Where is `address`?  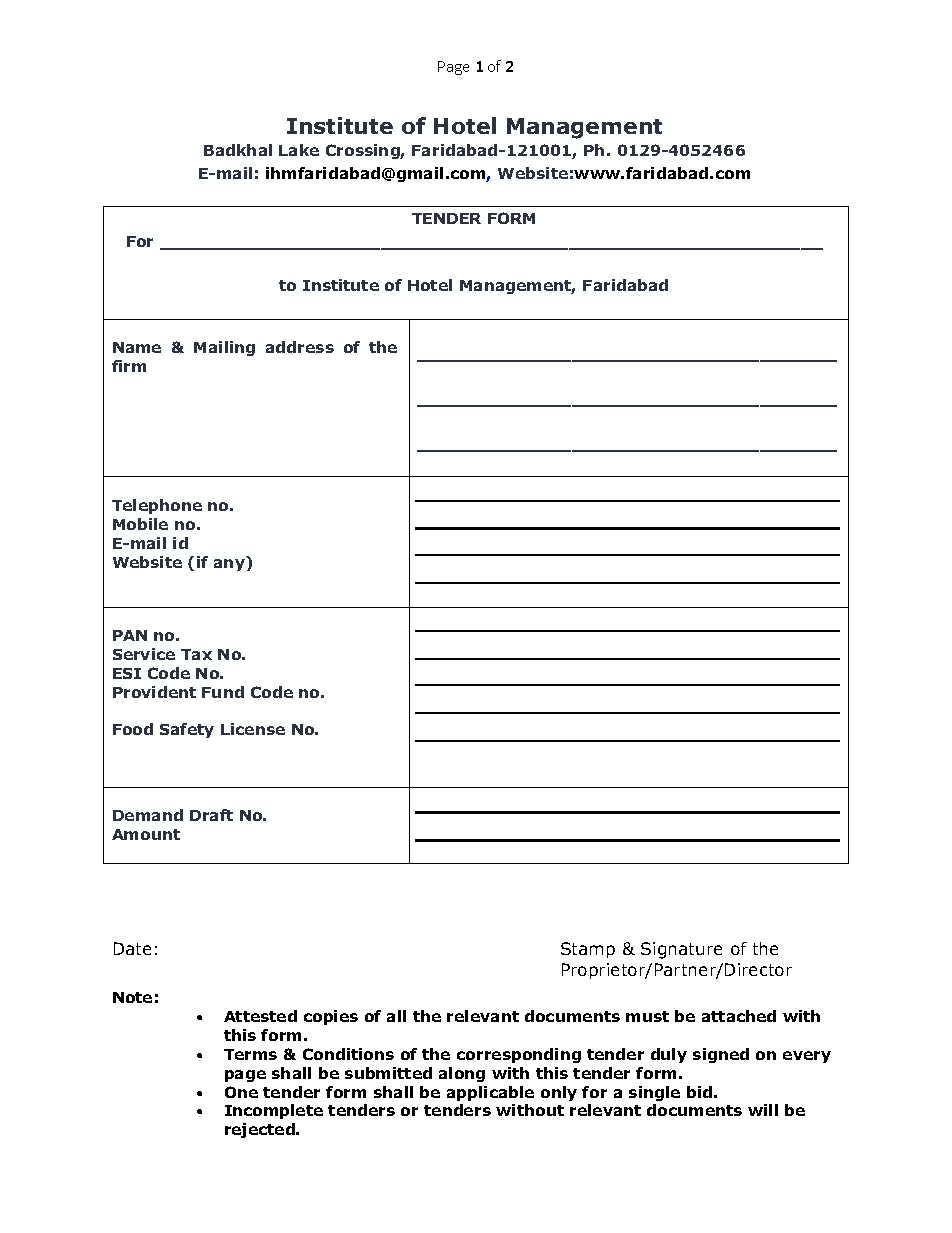 address is located at coordinates (300, 347).
